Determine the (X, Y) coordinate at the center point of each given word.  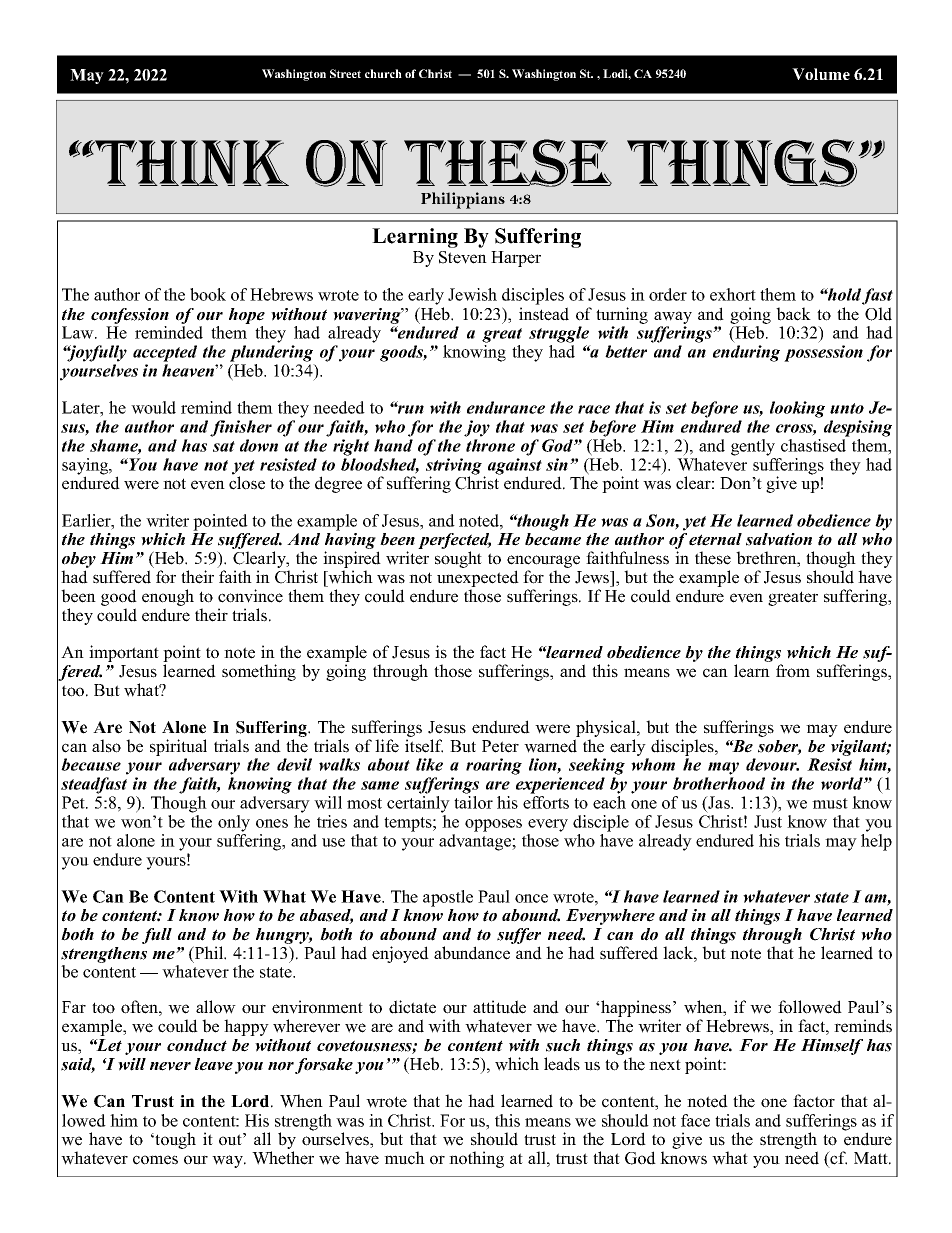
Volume (821, 74)
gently (753, 447)
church (383, 73)
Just (768, 821)
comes (155, 1160)
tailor (473, 802)
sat (224, 446)
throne (490, 445)
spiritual (178, 747)
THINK (191, 163)
